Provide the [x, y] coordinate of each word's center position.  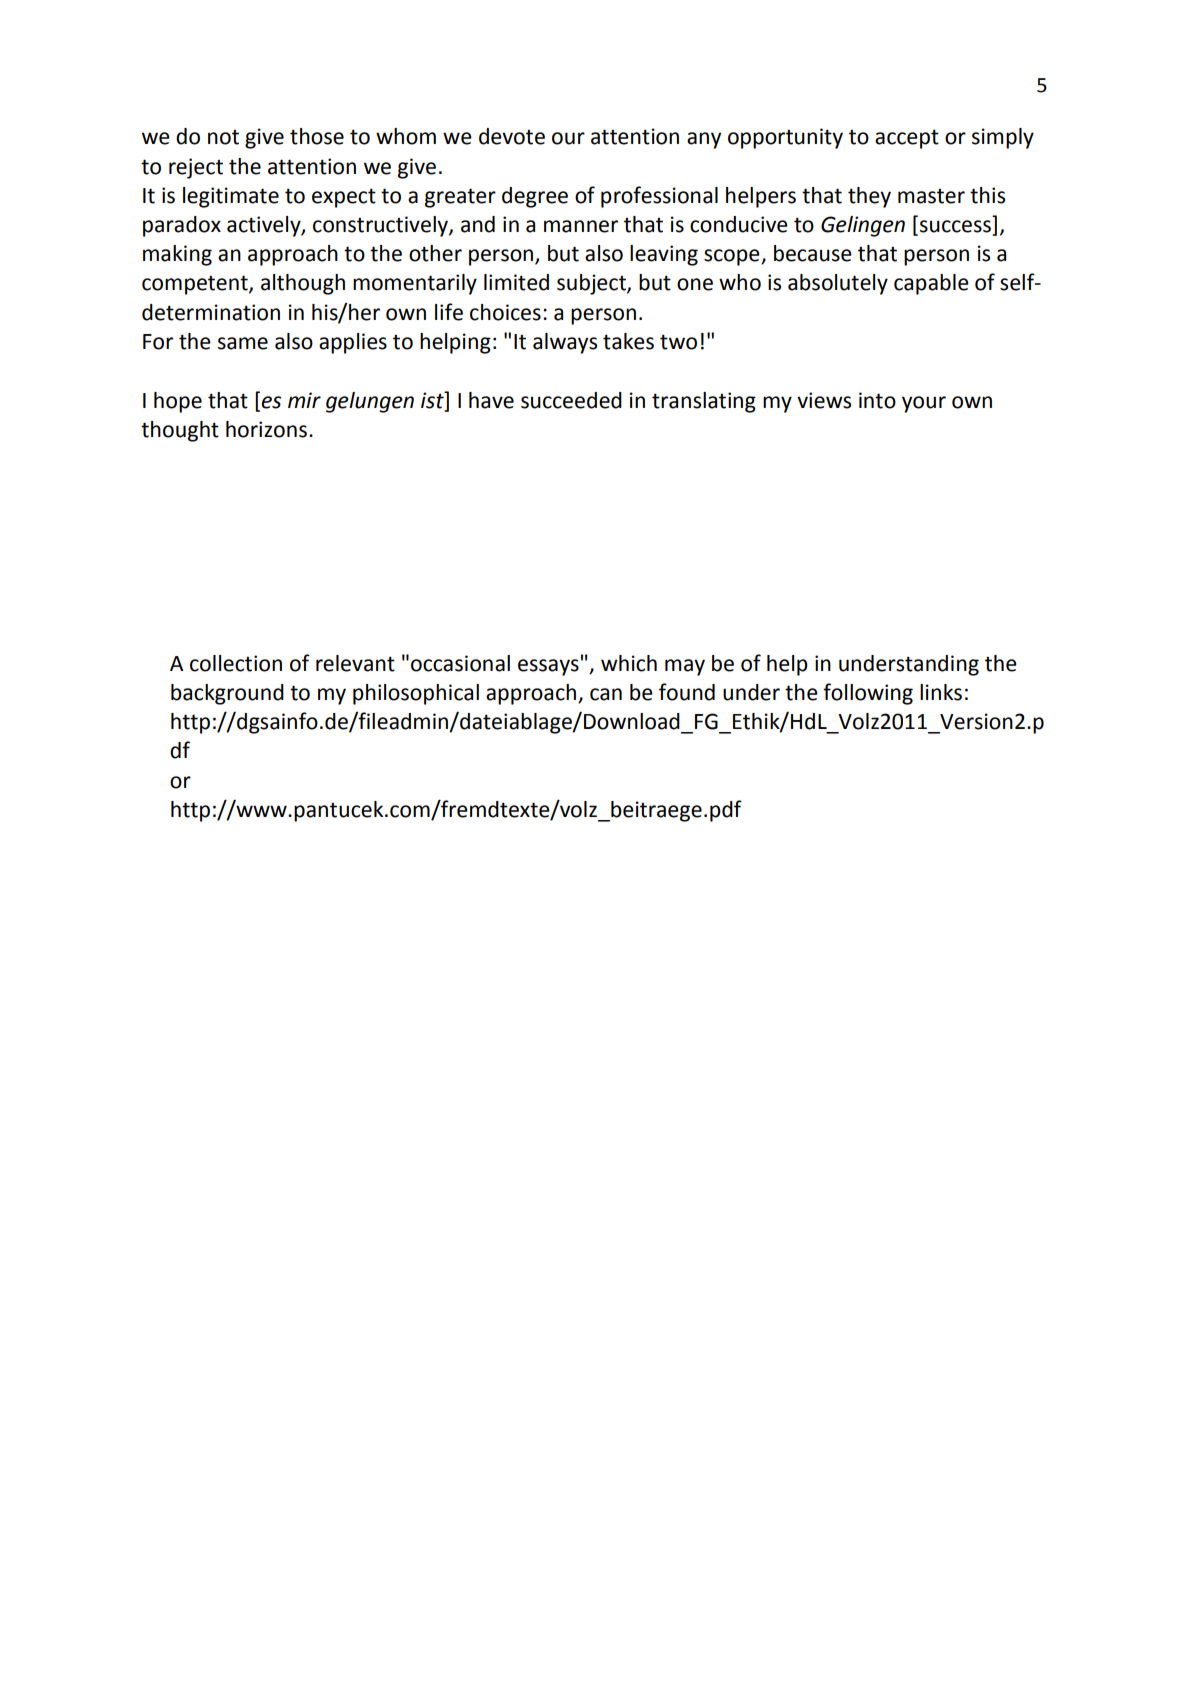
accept [907, 139]
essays [548, 667]
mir [304, 400]
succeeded [571, 400]
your [924, 404]
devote [512, 136]
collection [236, 663]
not [223, 137]
